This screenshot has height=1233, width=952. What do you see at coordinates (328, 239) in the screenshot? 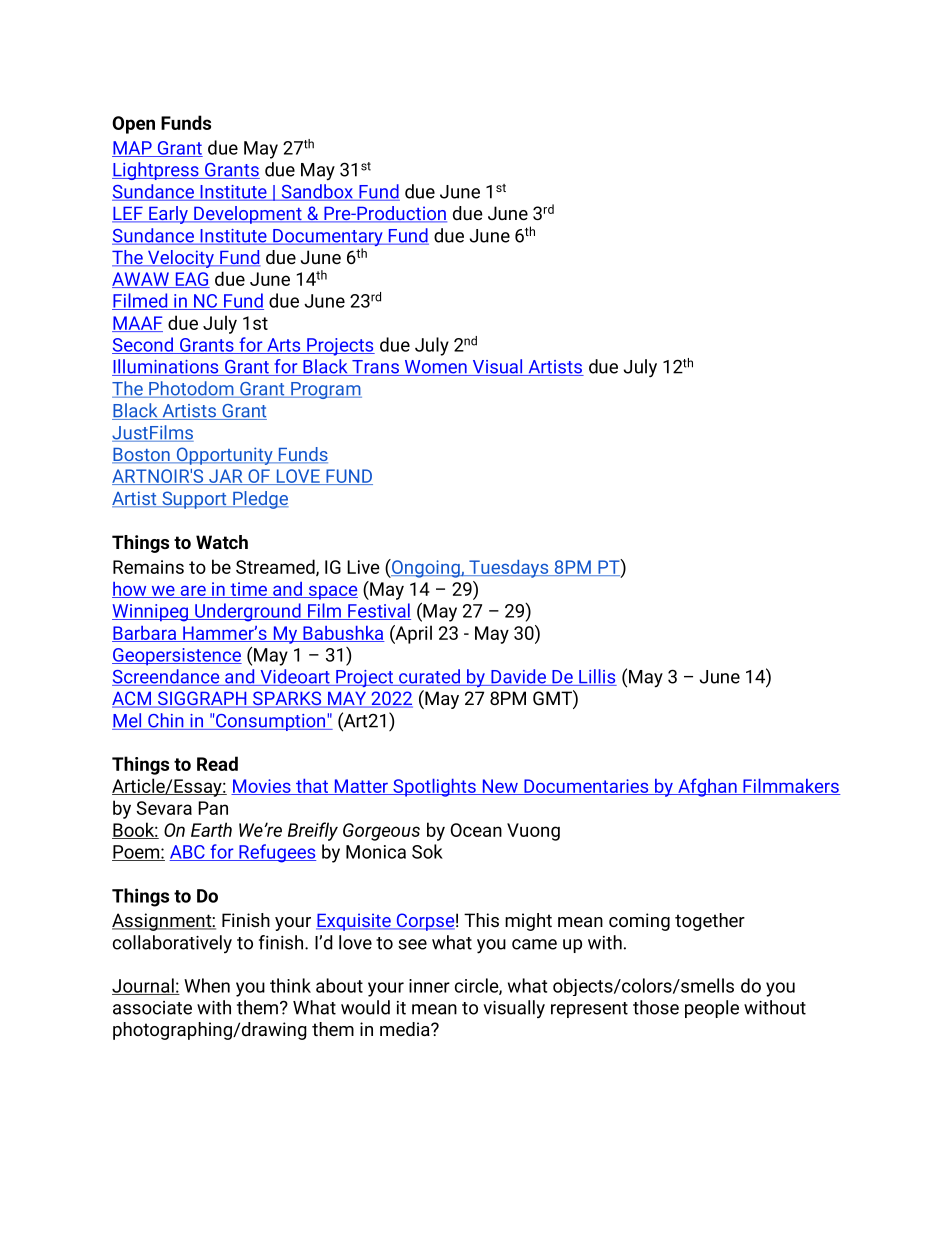
I see `Documentary` at bounding box center [328, 239].
